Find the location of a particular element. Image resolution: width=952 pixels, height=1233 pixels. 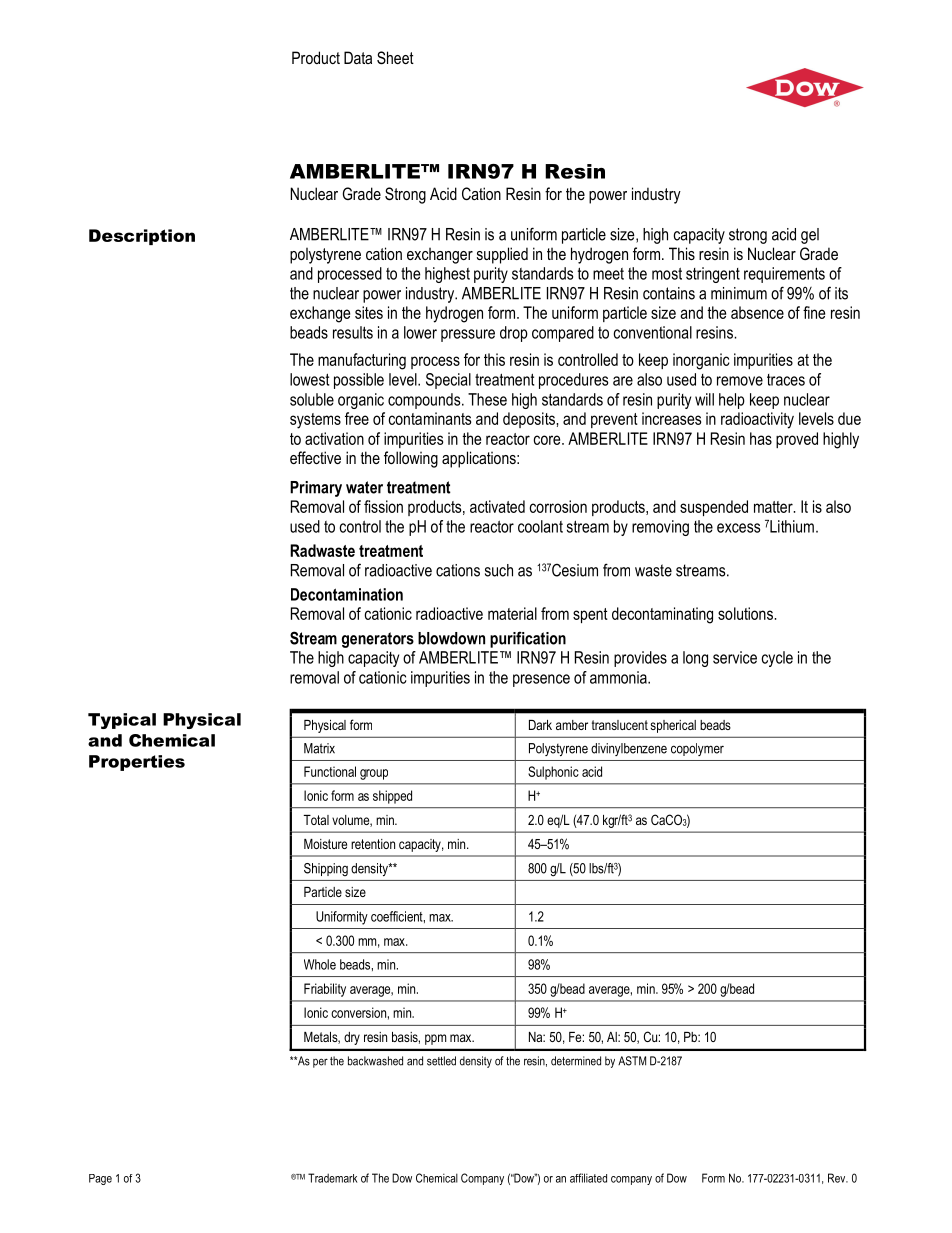

Data is located at coordinates (358, 57).
